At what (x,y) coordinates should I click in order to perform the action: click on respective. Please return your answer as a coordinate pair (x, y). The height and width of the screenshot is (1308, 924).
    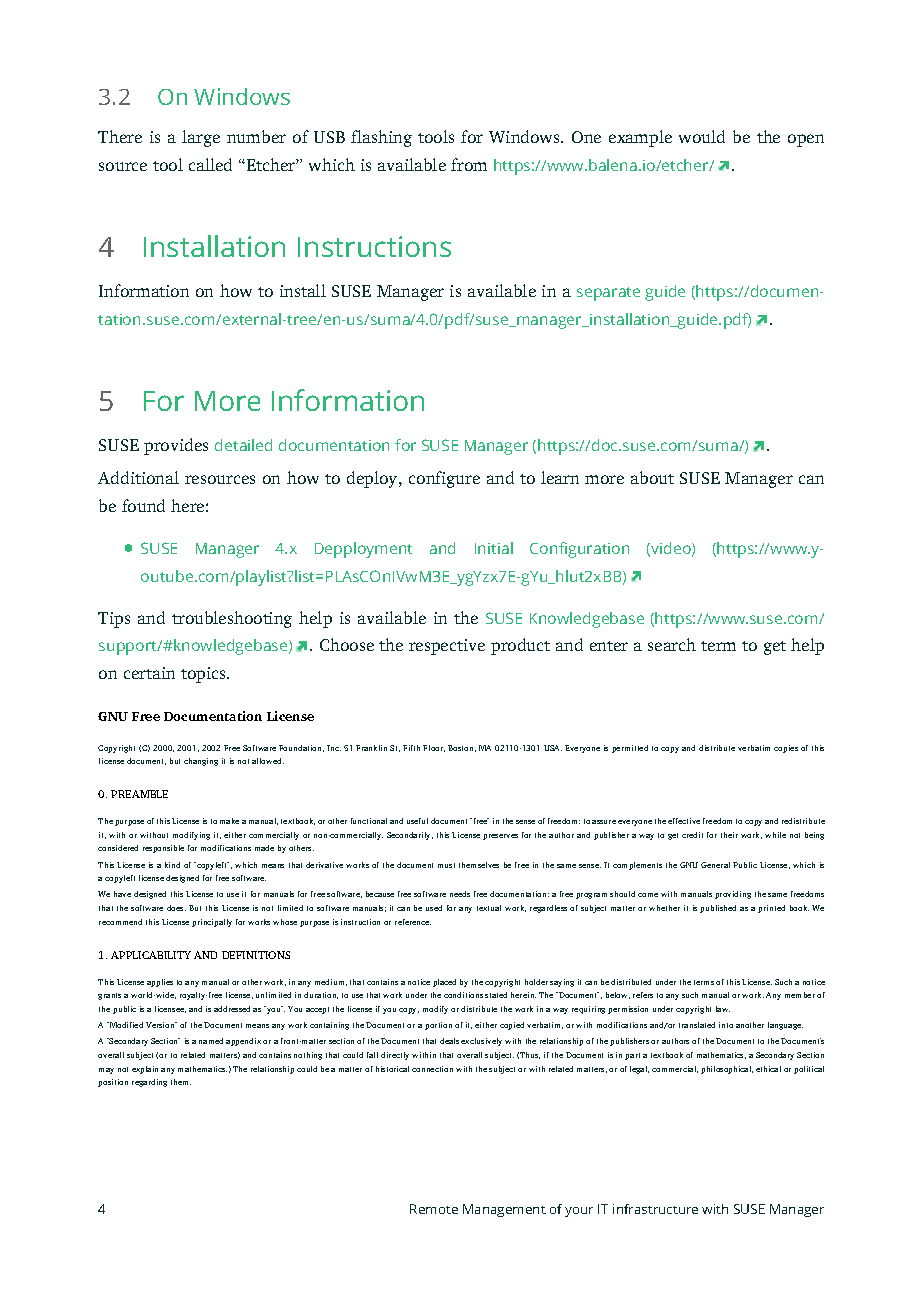
    Looking at the image, I should click on (447, 647).
